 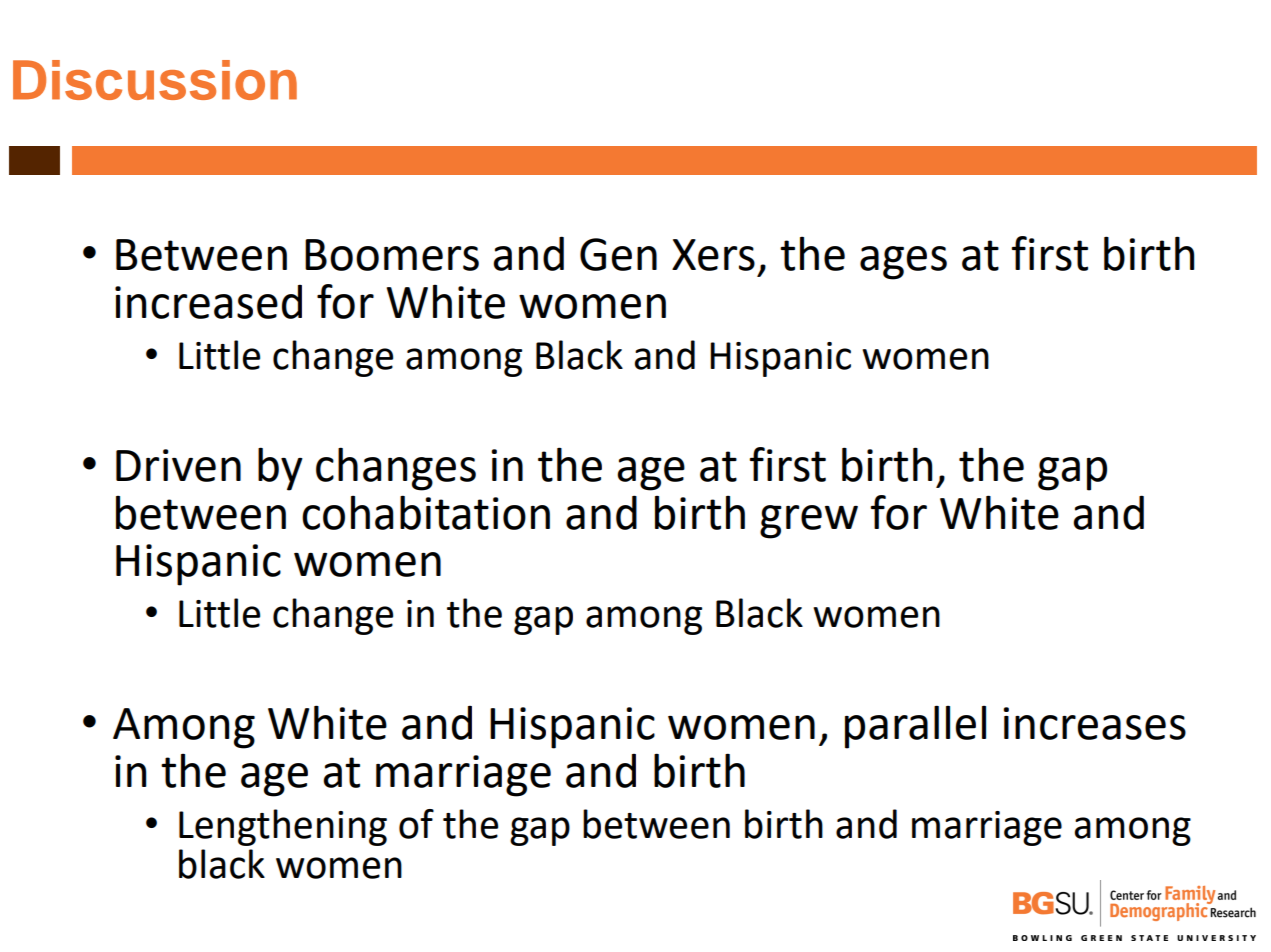 I want to click on increased, so click(x=208, y=302).
